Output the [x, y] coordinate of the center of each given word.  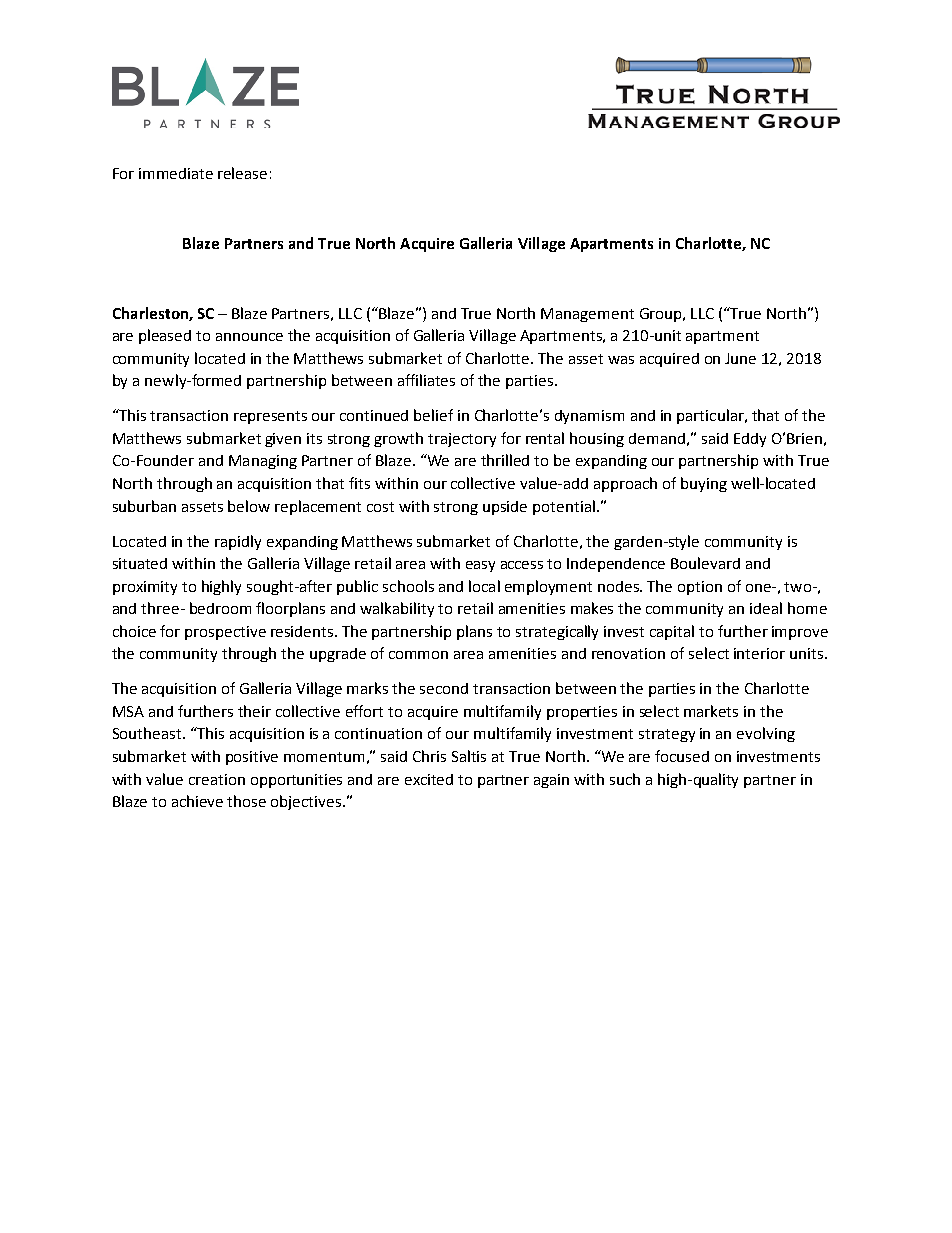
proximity [145, 588]
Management [587, 315]
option [700, 588]
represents [270, 417]
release [242, 173]
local [484, 586]
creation [217, 779]
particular [711, 416]
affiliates [426, 380]
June [740, 358]
